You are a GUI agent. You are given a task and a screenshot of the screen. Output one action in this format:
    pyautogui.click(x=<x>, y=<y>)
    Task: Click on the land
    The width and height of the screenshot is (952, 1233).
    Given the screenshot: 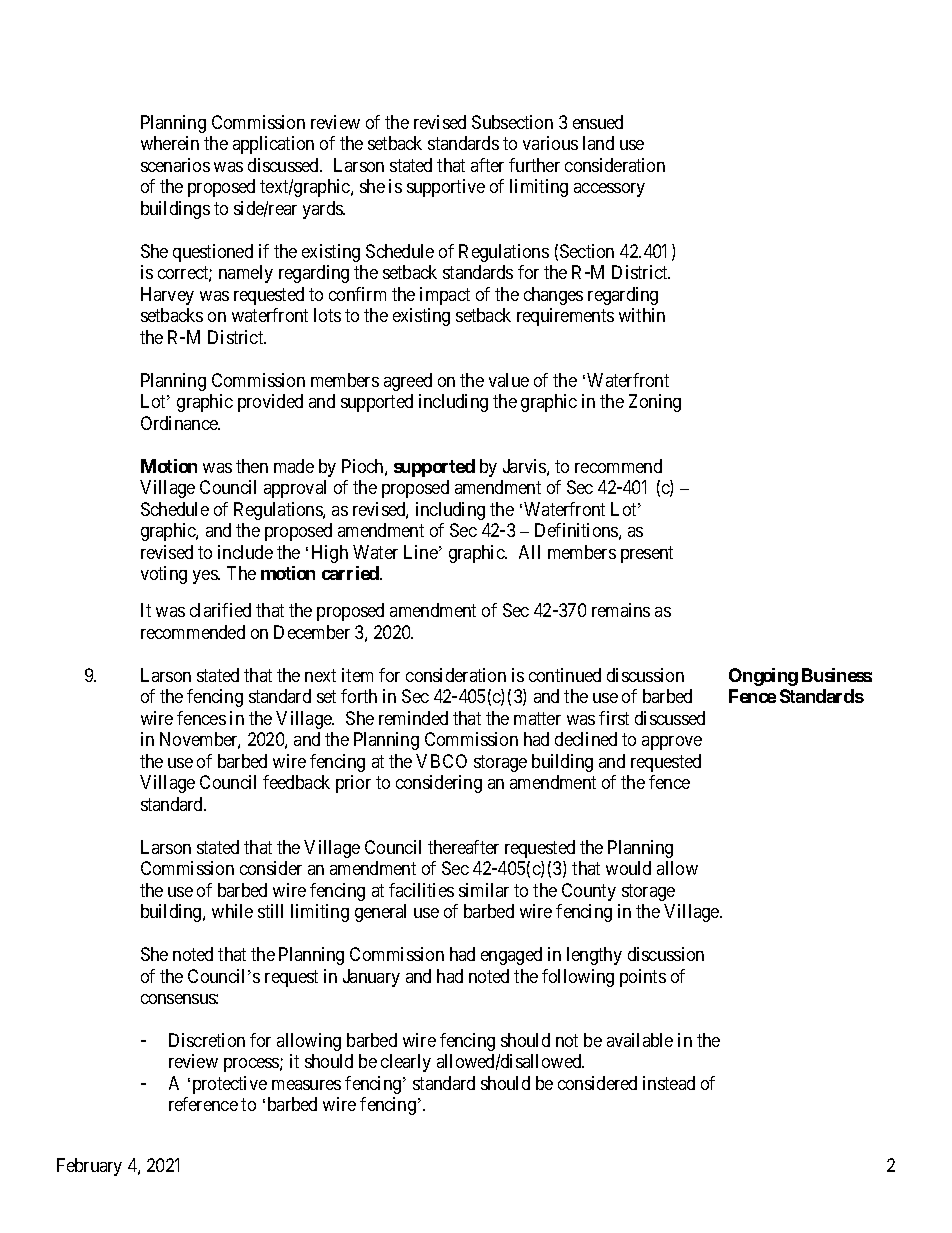 What is the action you would take?
    pyautogui.click(x=598, y=143)
